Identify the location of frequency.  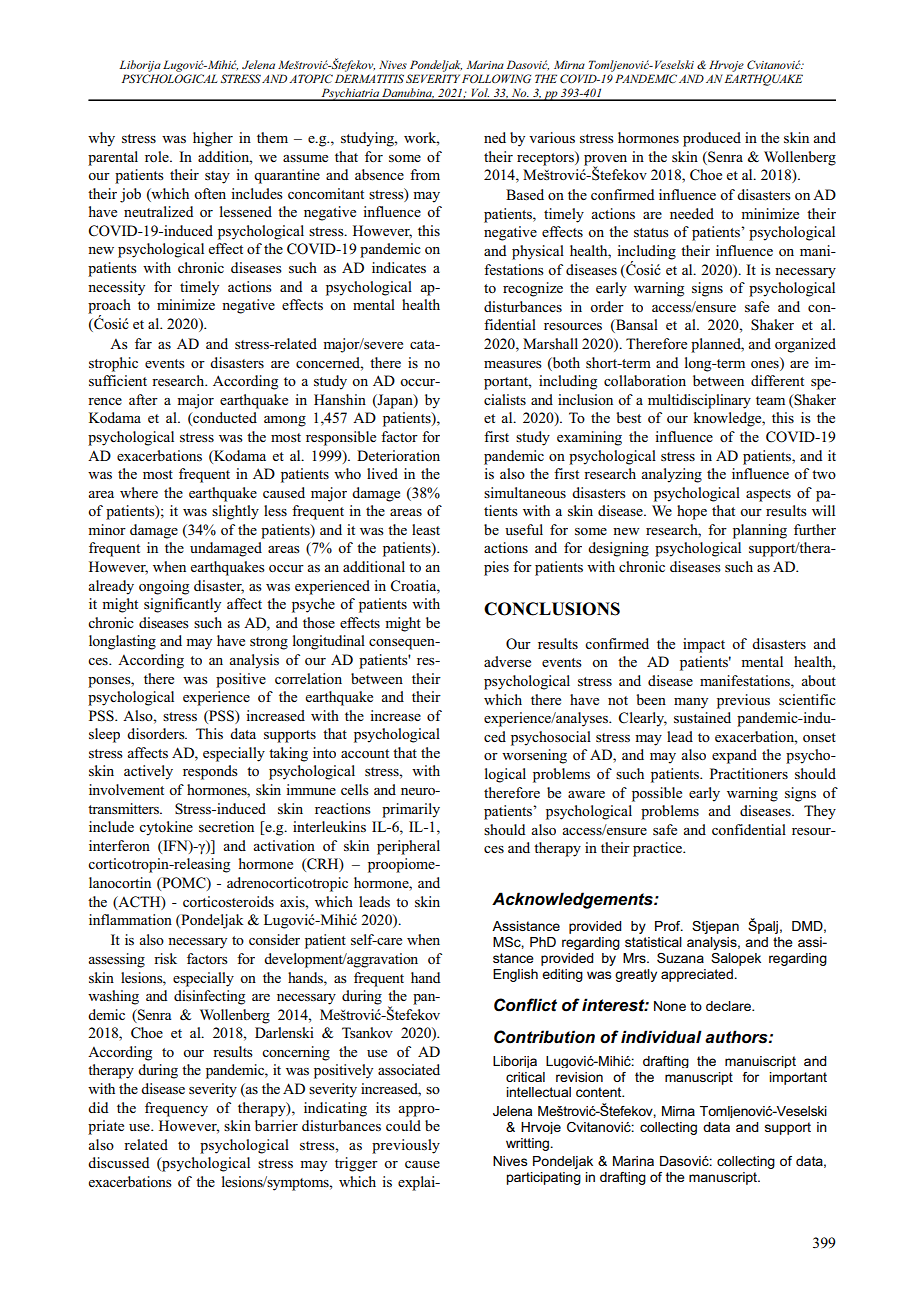
(176, 1109).
